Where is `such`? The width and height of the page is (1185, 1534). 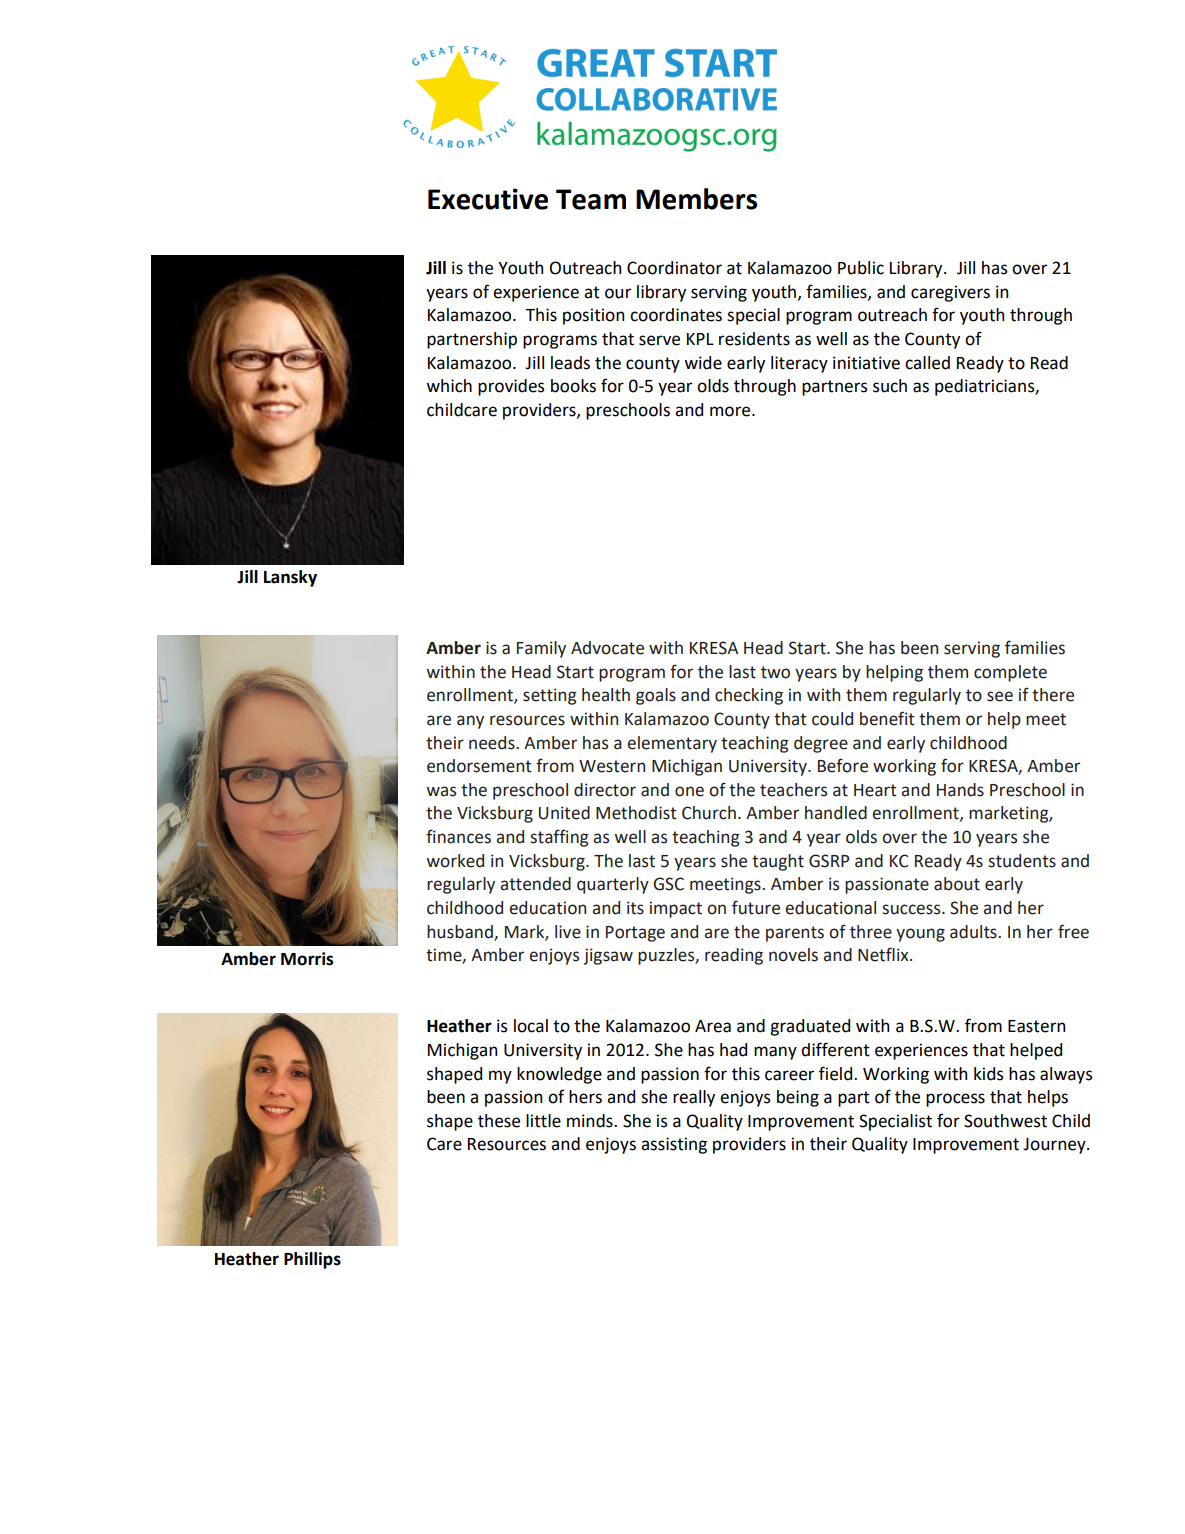 such is located at coordinates (890, 386).
